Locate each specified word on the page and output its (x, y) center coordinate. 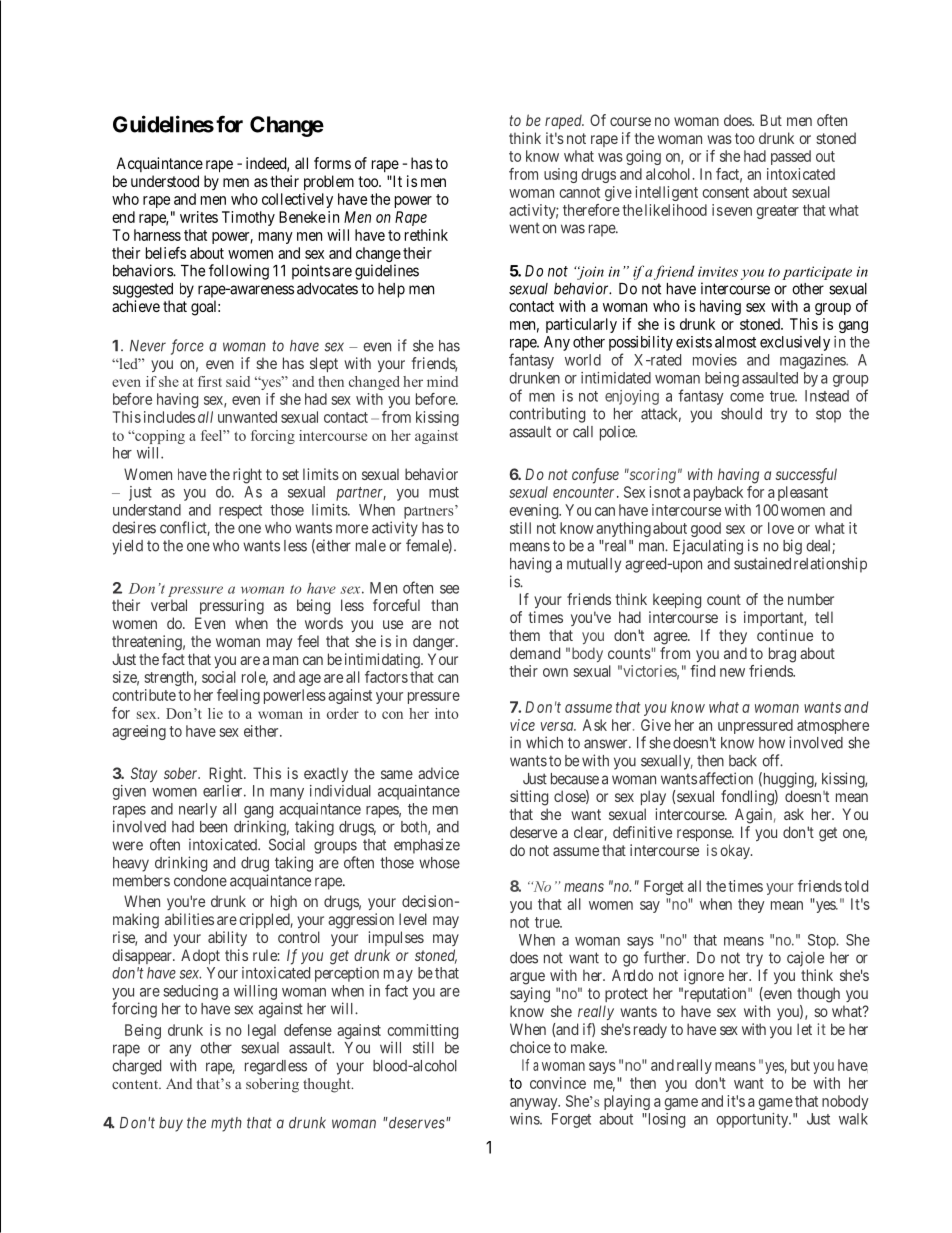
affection (726, 778)
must (444, 492)
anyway (535, 1104)
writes (199, 217)
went (524, 228)
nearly (198, 810)
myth (226, 1124)
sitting (529, 798)
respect (240, 512)
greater (777, 212)
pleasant (803, 493)
